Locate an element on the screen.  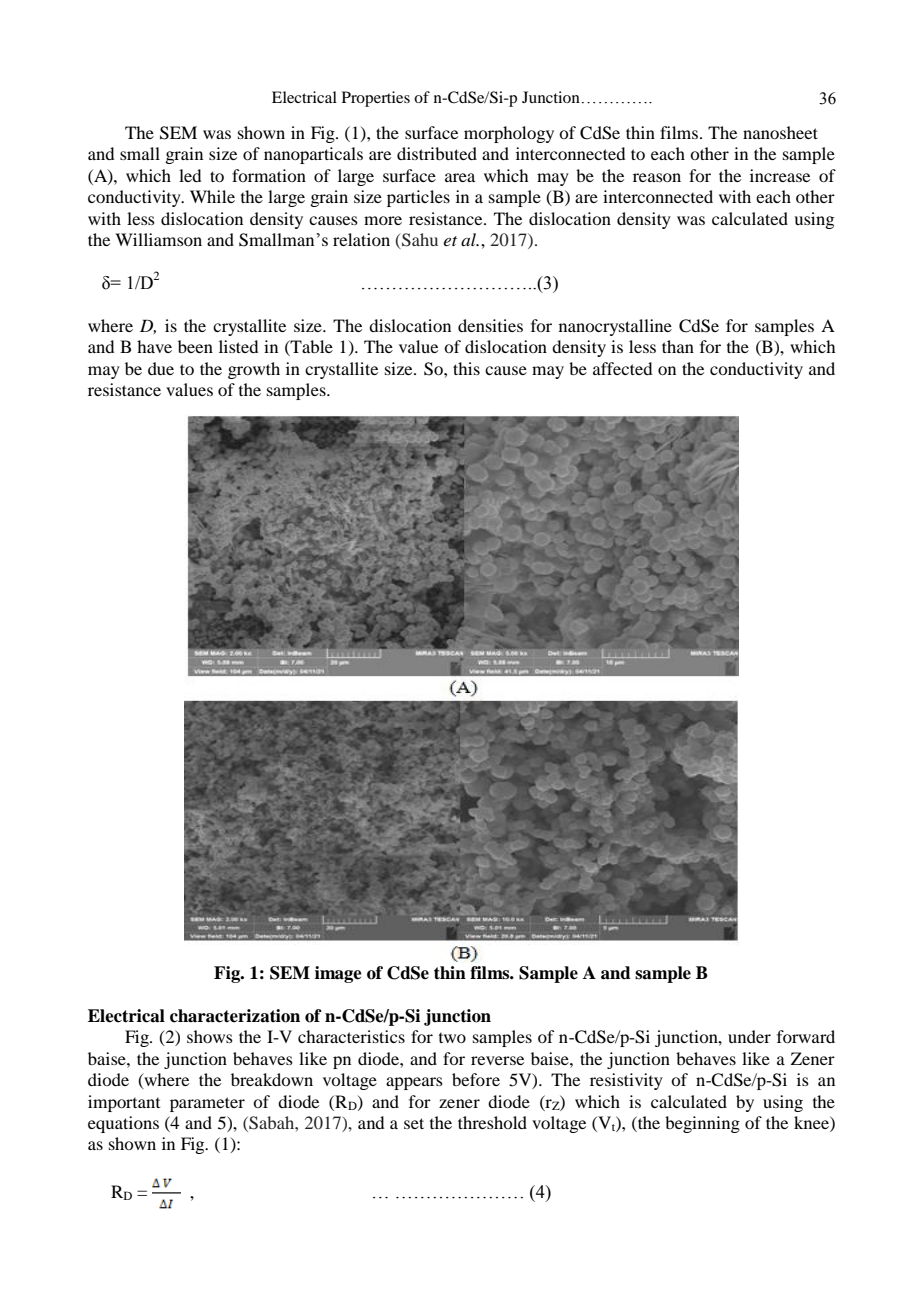
distributed is located at coordinates (437, 153).
